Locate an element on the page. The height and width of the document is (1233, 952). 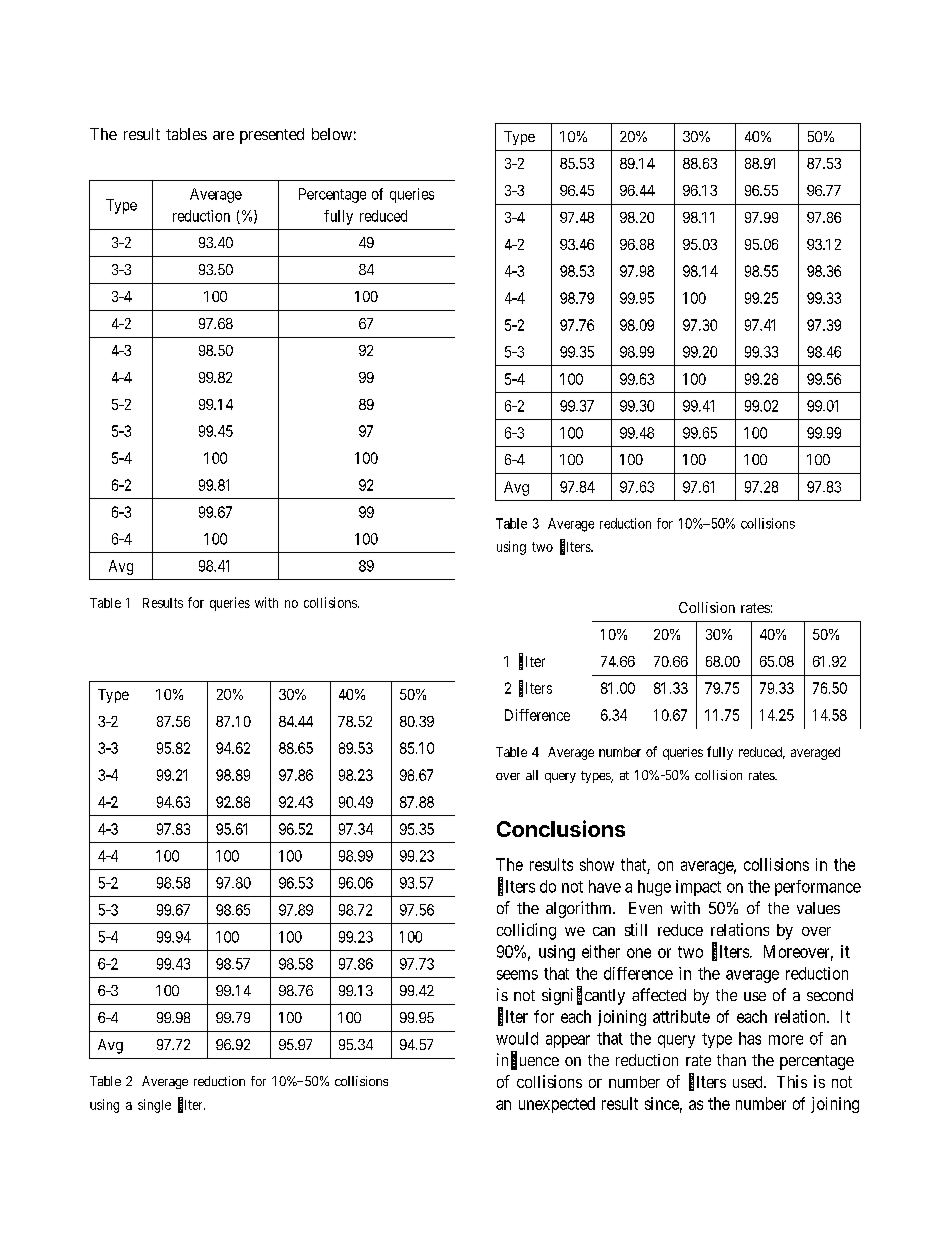
presented is located at coordinates (272, 136).
